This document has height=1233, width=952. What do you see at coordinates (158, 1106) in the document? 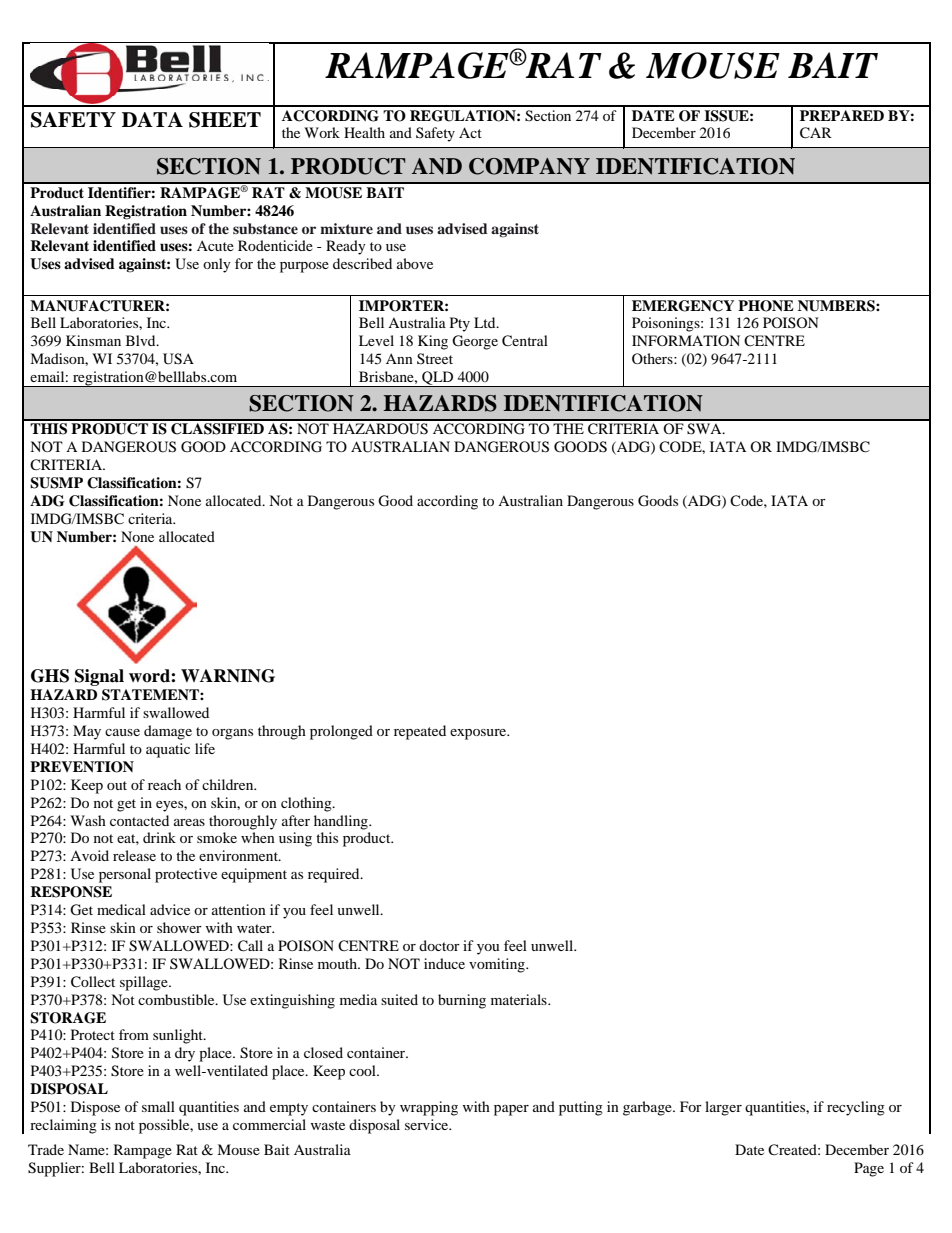
I see `small` at bounding box center [158, 1106].
